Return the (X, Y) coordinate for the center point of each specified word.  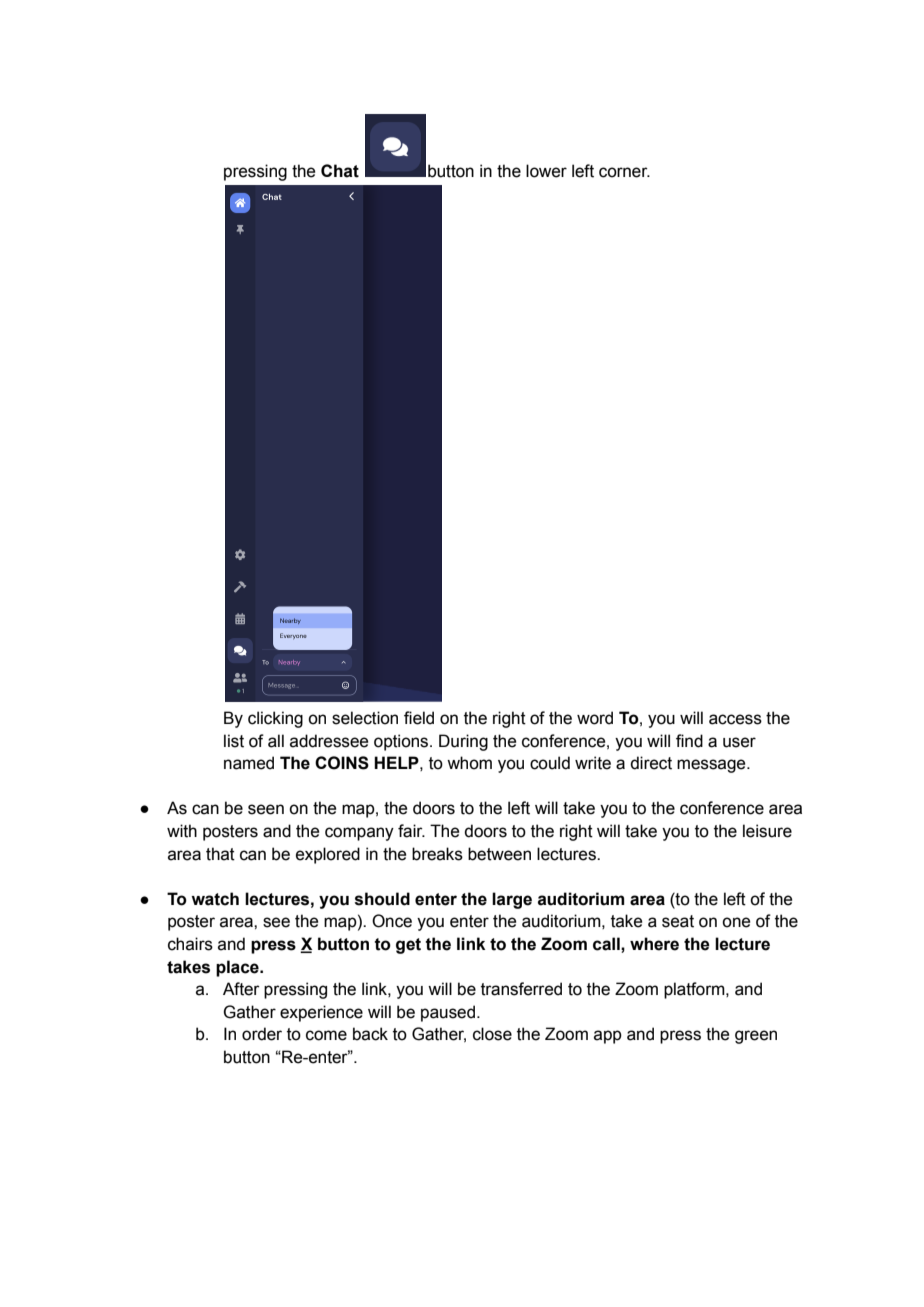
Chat (340, 171)
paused (448, 1013)
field (419, 718)
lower (546, 171)
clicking (275, 719)
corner (624, 172)
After (241, 989)
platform (695, 990)
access (735, 719)
